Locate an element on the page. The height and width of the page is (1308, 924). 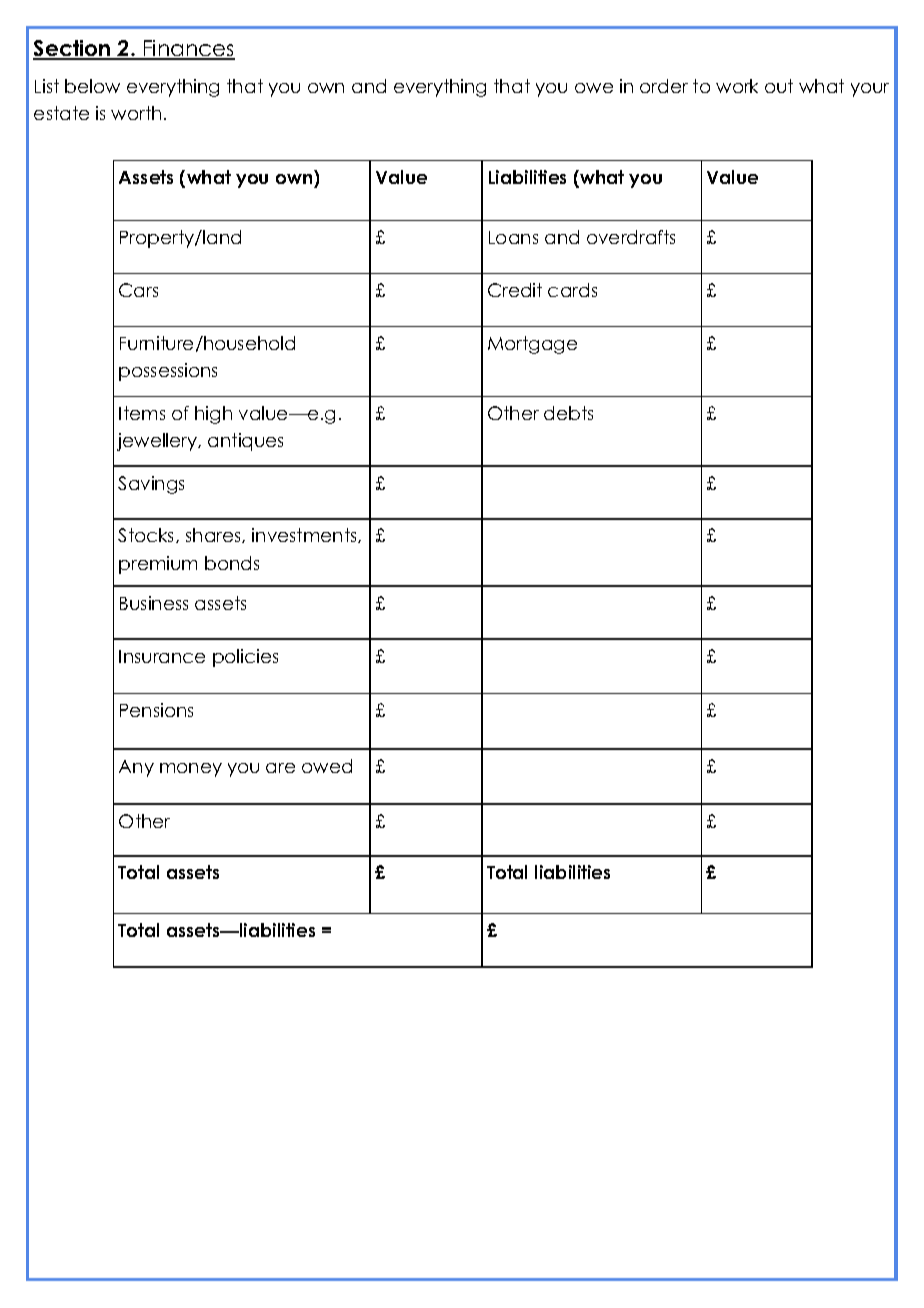
owed is located at coordinates (327, 766).
